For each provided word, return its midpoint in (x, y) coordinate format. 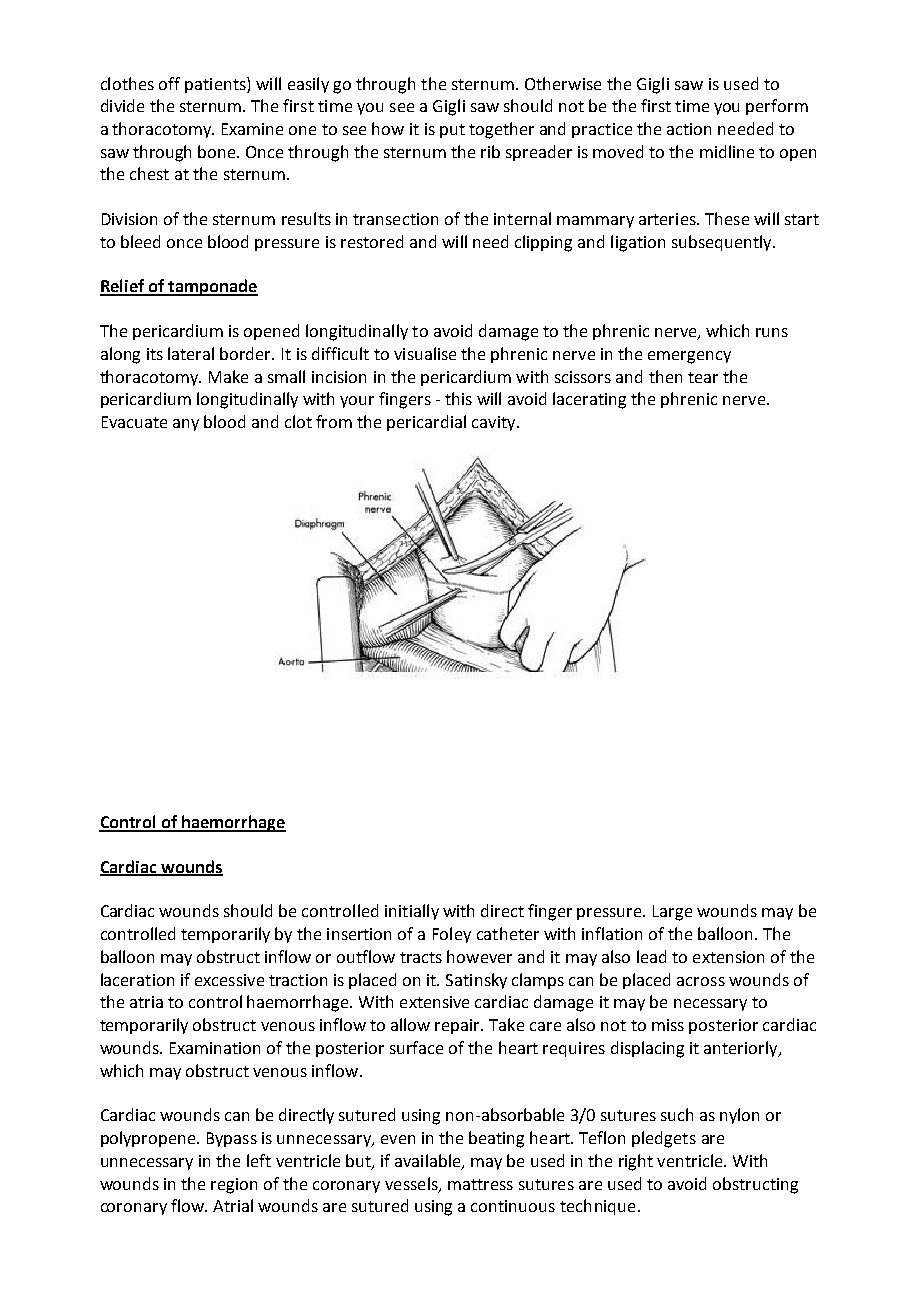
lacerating (589, 400)
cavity (495, 423)
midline (727, 151)
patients (216, 85)
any (186, 425)
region (234, 1186)
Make (228, 376)
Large (672, 913)
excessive (229, 980)
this (458, 398)
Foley (452, 935)
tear (703, 377)
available (429, 1161)
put (452, 131)
